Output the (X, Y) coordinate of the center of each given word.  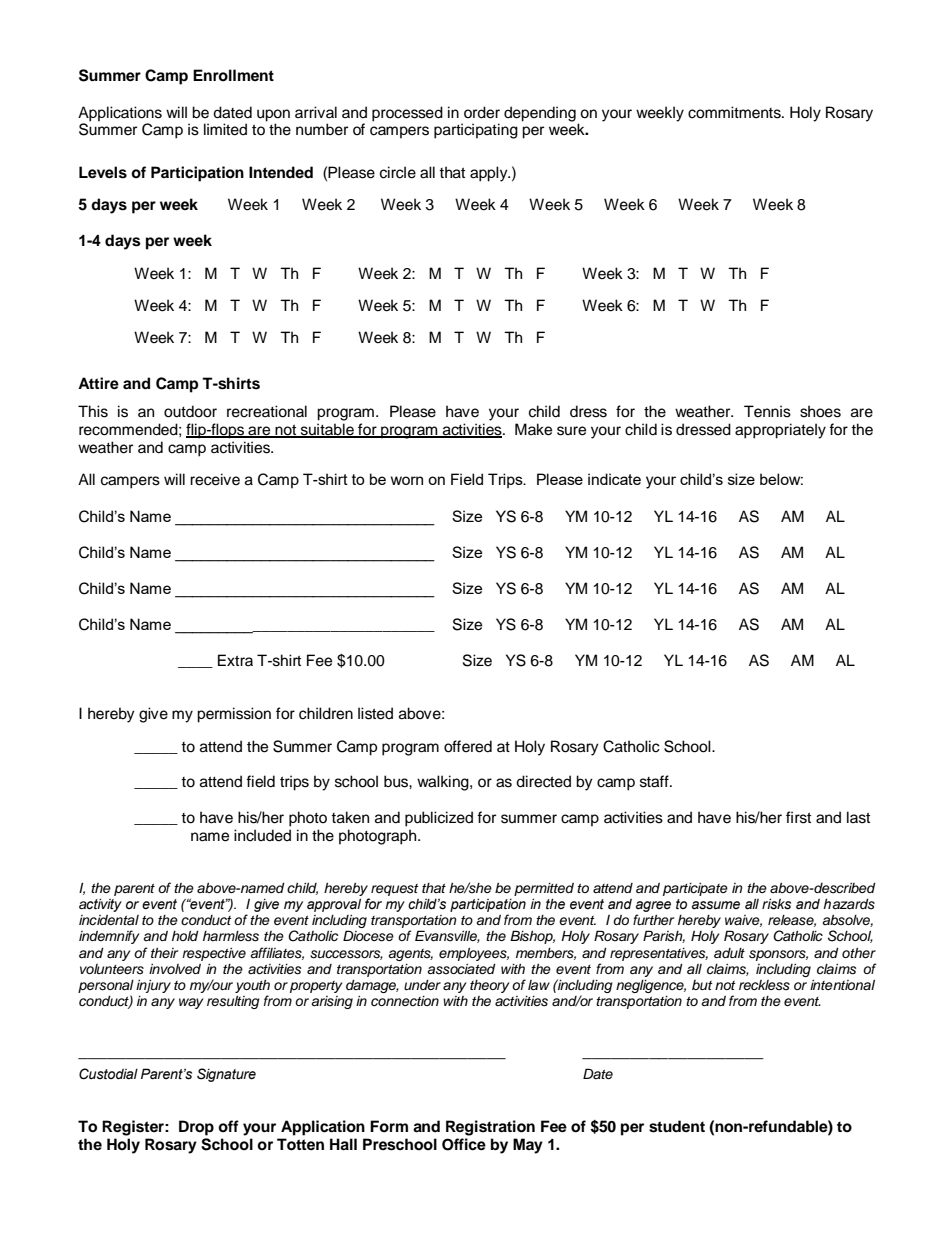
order (482, 112)
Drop (196, 1128)
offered (468, 746)
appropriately (780, 431)
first (798, 817)
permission (234, 715)
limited (225, 129)
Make (533, 429)
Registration (490, 1128)
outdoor (190, 411)
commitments (735, 112)
